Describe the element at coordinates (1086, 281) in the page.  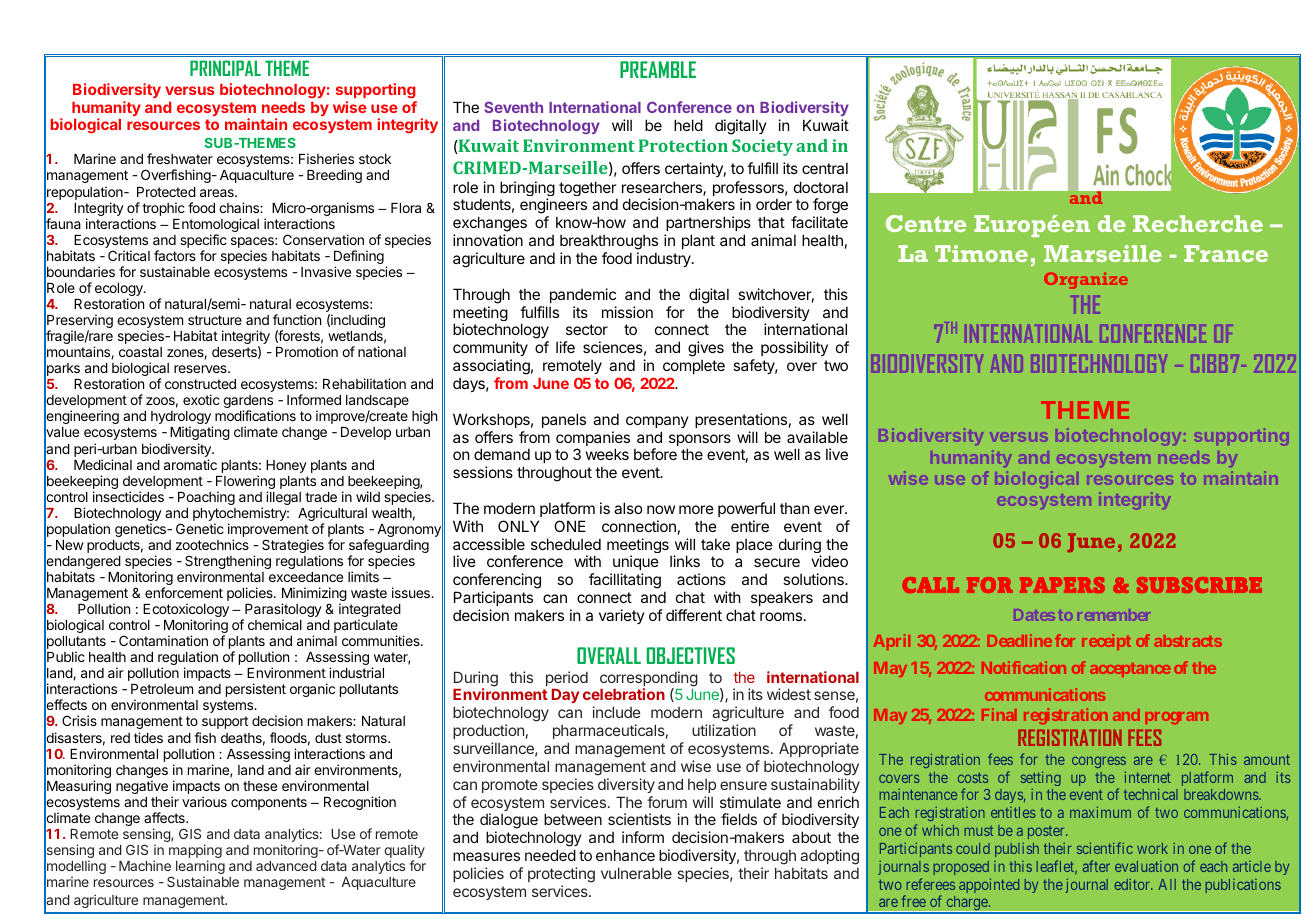
I see `Organize` at that location.
